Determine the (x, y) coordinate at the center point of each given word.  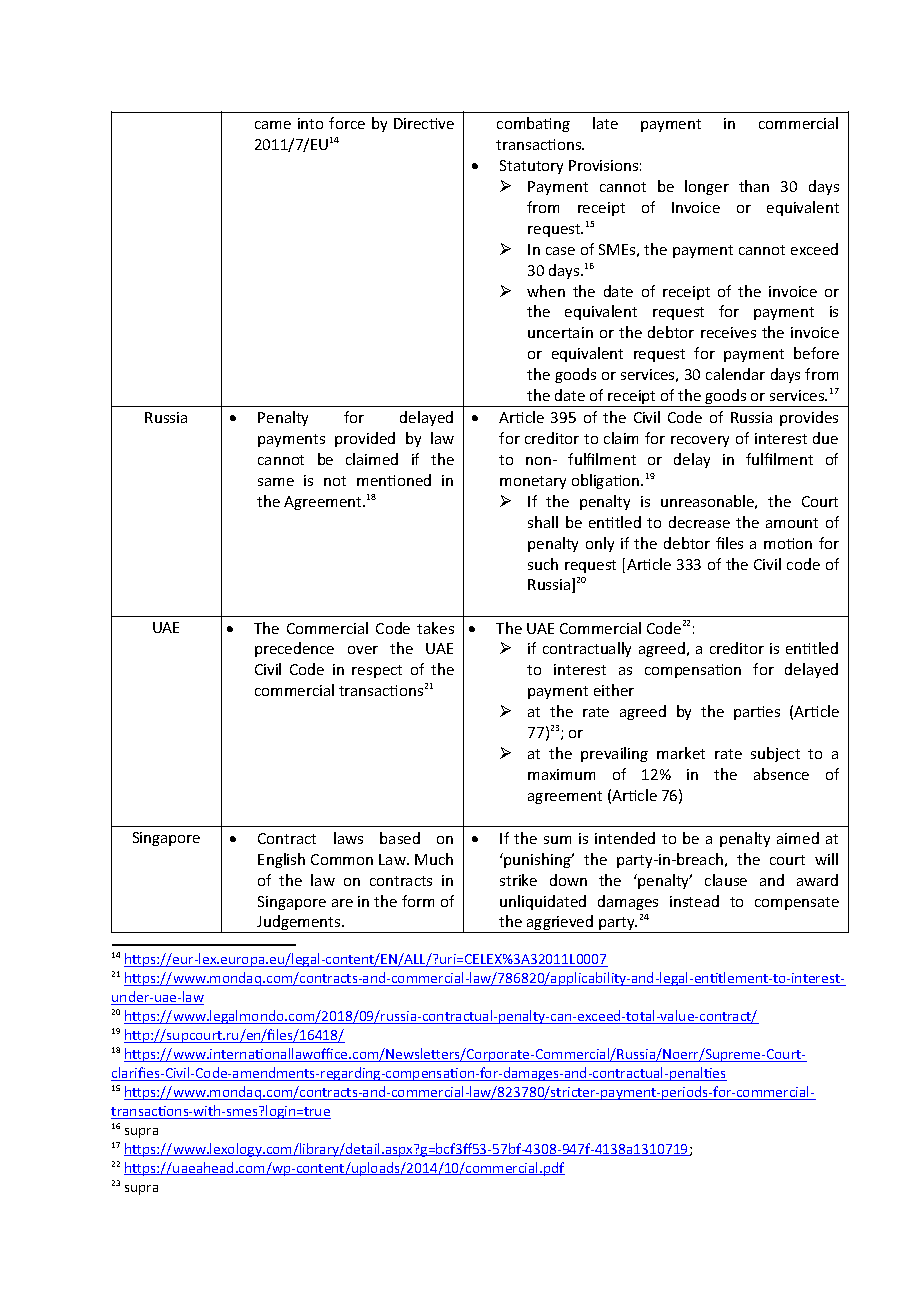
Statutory (531, 167)
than (754, 186)
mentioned (394, 480)
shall (543, 522)
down (568, 880)
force (347, 123)
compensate (797, 903)
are (342, 903)
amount (792, 523)
